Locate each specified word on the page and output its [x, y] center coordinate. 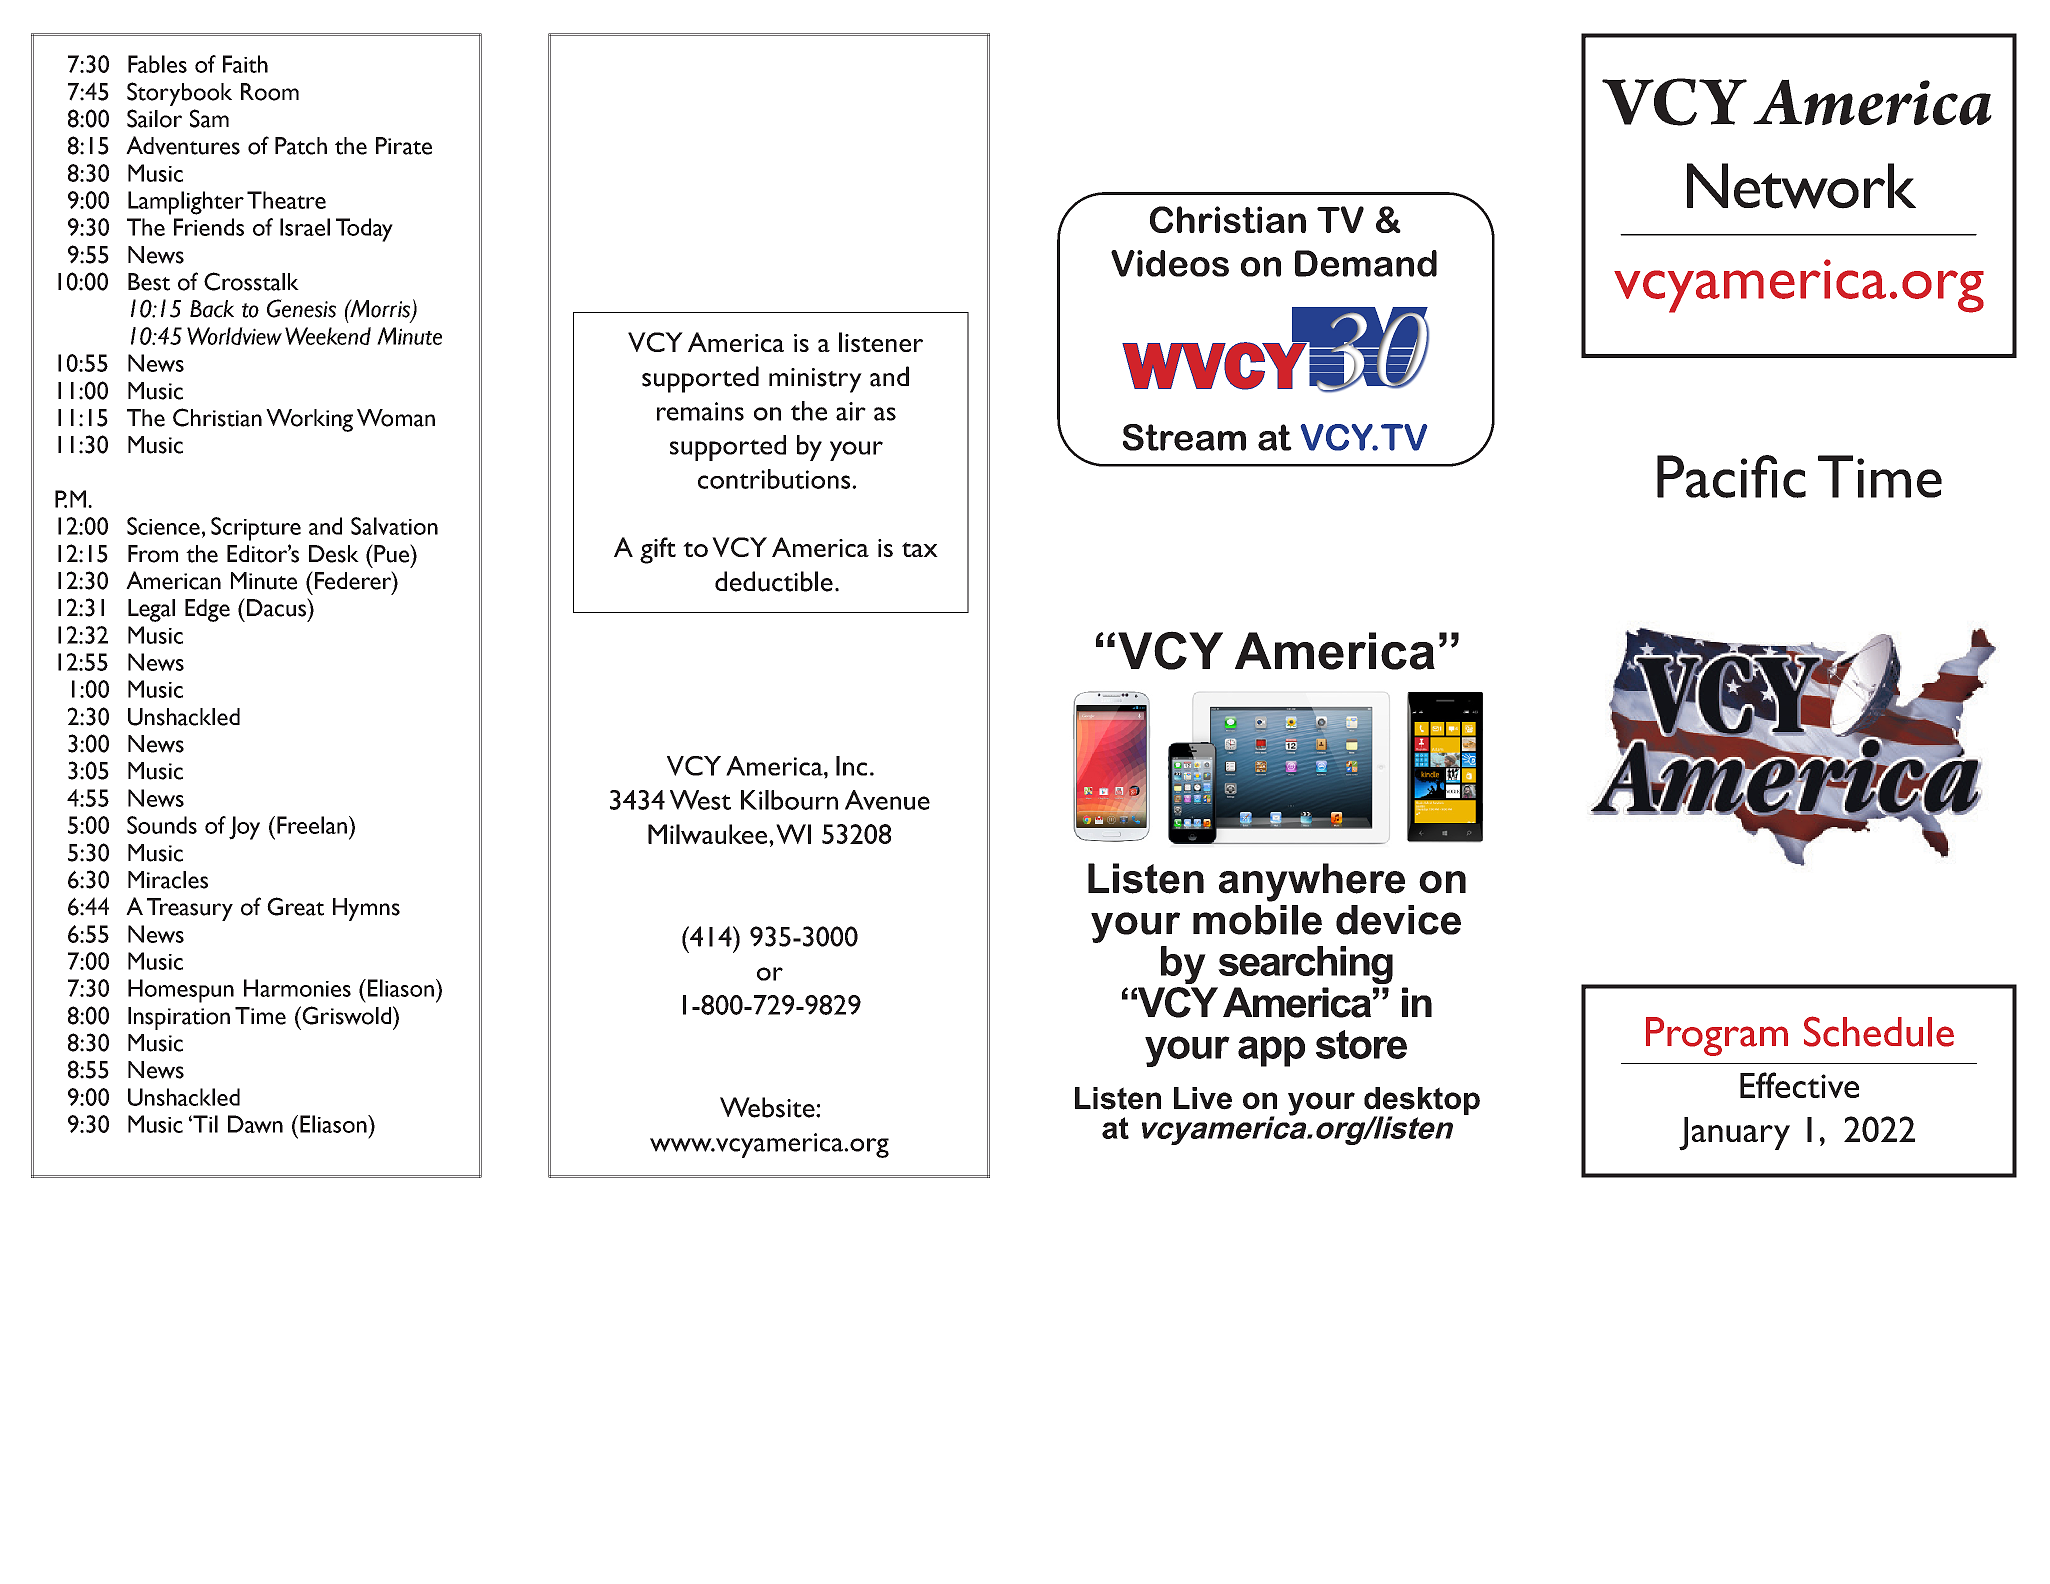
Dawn [255, 1124]
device [1398, 920]
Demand [1366, 263]
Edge [207, 610]
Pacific [1731, 476]
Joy [244, 828]
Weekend [328, 336]
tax [920, 549]
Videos [1170, 263]
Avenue [887, 800]
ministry [815, 380]
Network [1801, 186]
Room [270, 92]
